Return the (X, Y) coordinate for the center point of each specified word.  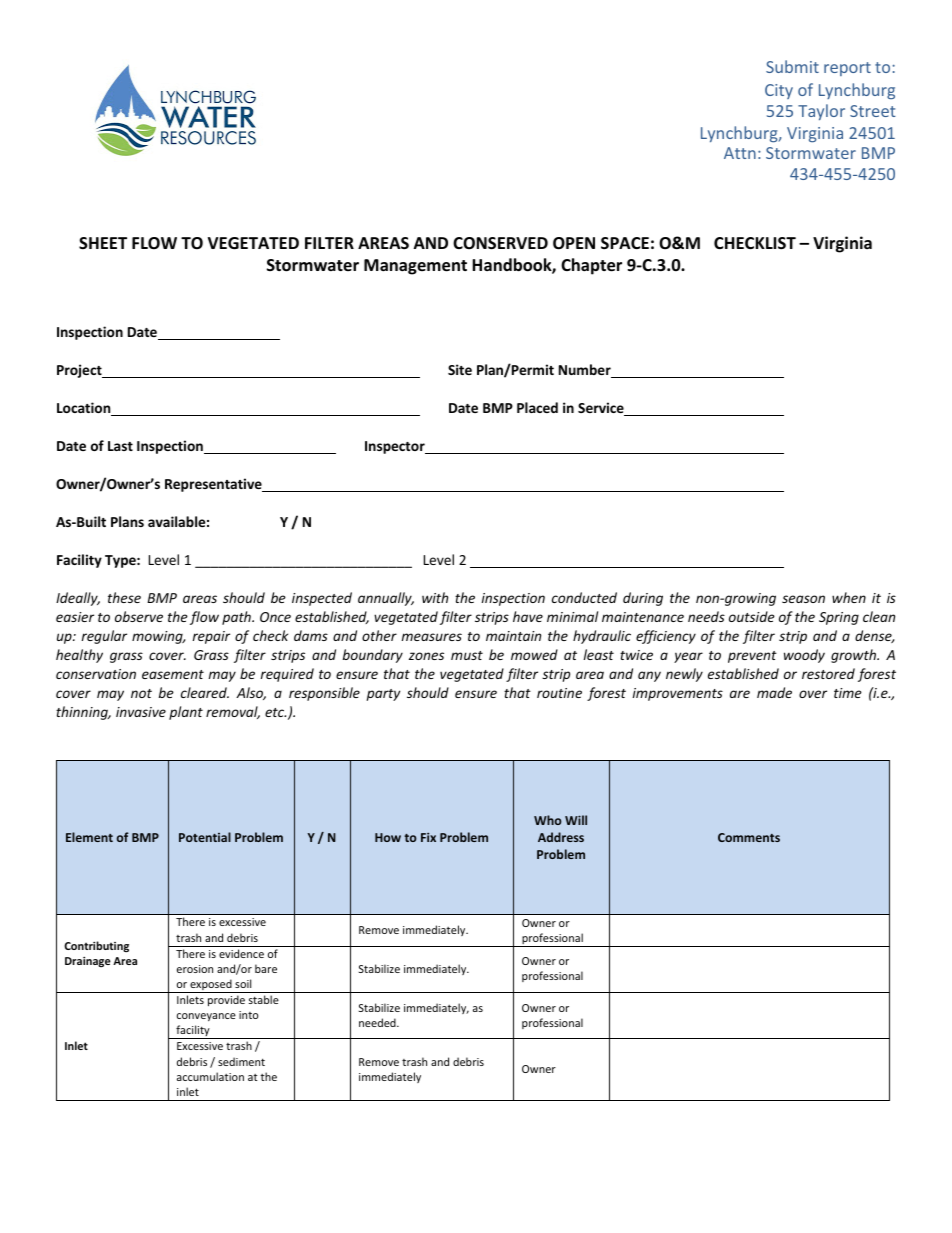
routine (559, 693)
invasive (141, 712)
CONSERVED (500, 243)
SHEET (103, 243)
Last (120, 446)
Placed (537, 407)
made (774, 692)
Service (602, 409)
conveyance (206, 1017)
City (779, 91)
